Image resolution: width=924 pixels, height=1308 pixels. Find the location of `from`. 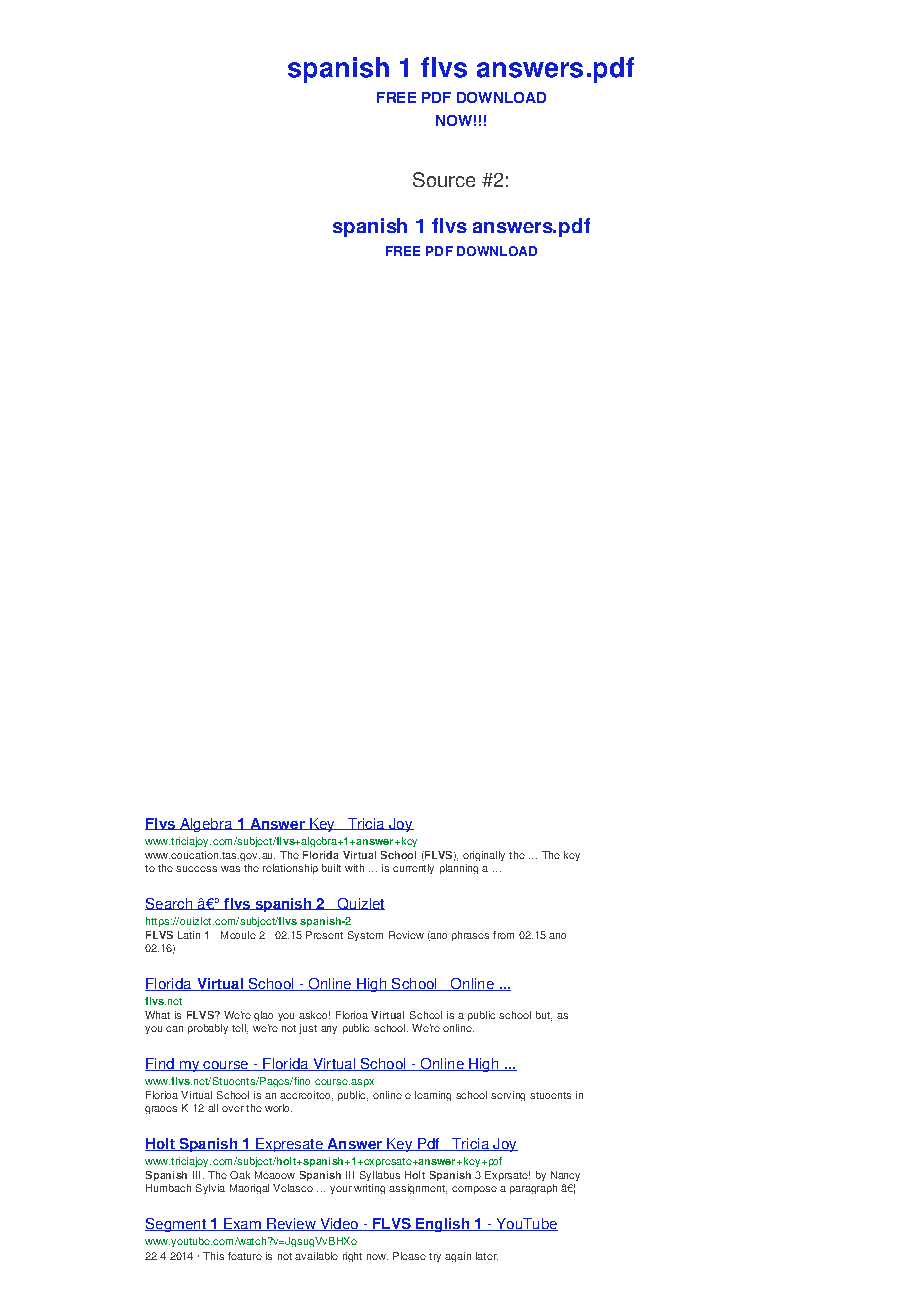

from is located at coordinates (503, 935).
